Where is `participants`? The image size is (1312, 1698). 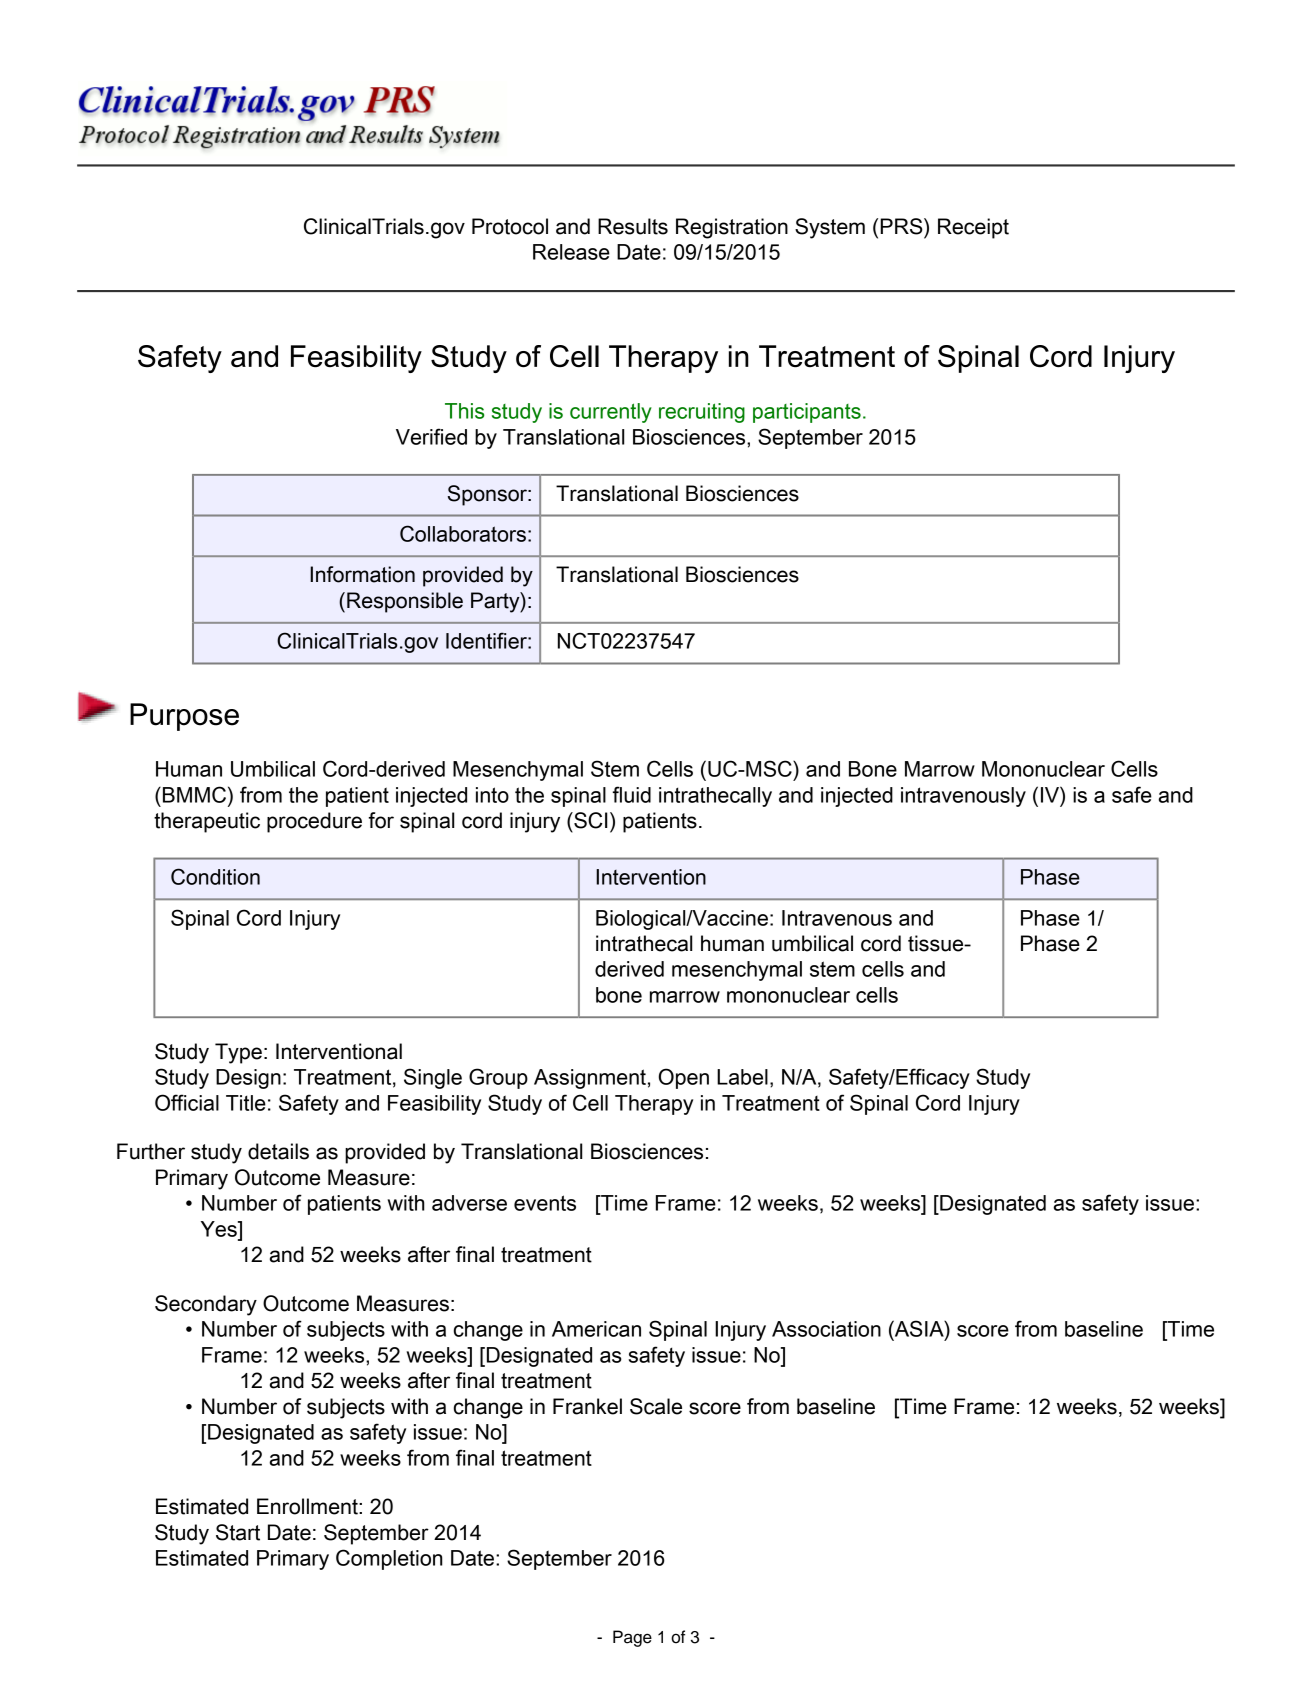 participants is located at coordinates (807, 413).
